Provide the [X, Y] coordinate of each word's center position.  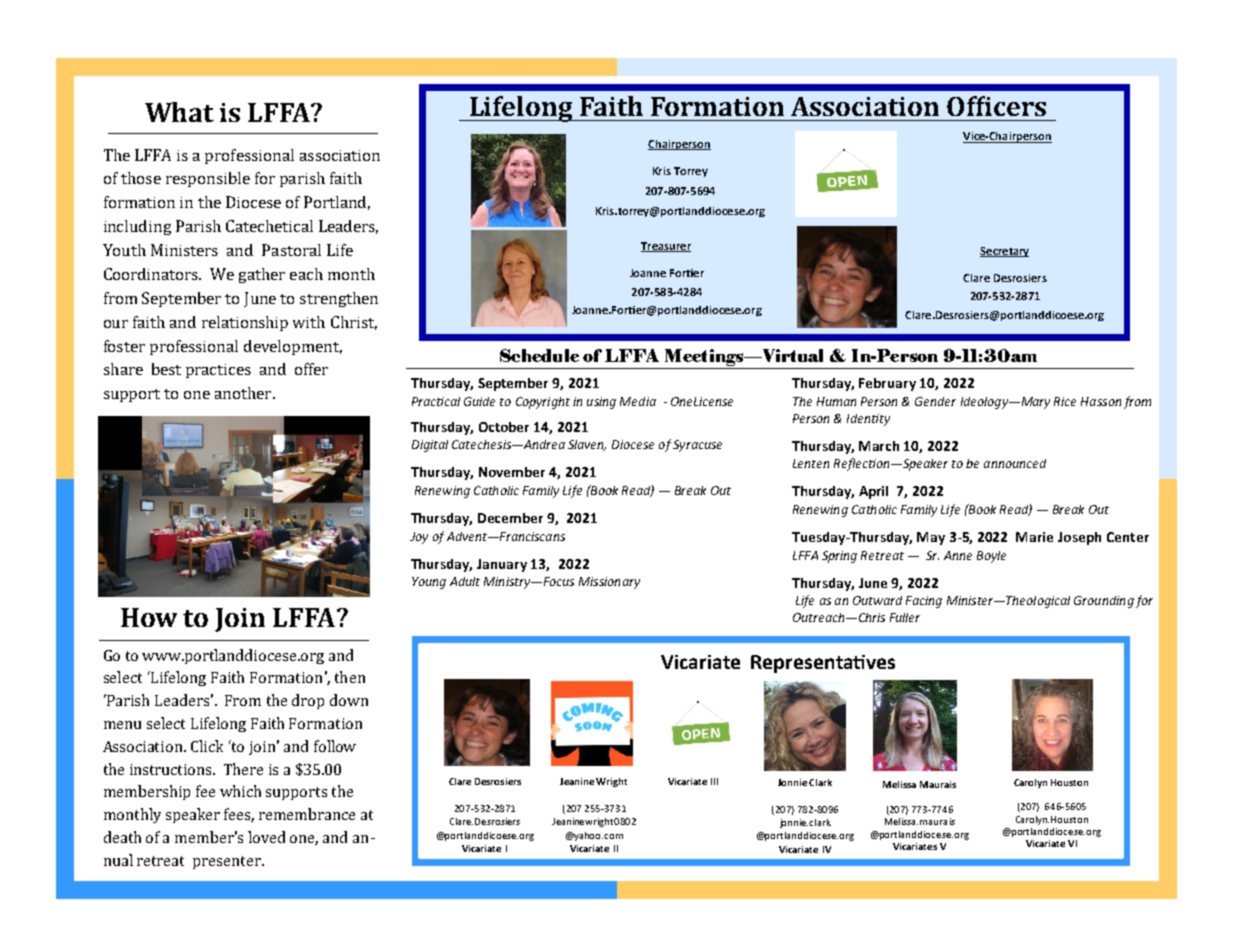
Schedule [539, 355]
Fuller [905, 617]
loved [266, 837]
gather [262, 275]
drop [308, 701]
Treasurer [666, 247]
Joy [419, 538]
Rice [1065, 401]
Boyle [991, 557]
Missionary [609, 583]
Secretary [1004, 252]
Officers [996, 106]
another [244, 393]
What [179, 112]
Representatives [823, 664]
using [601, 403]
